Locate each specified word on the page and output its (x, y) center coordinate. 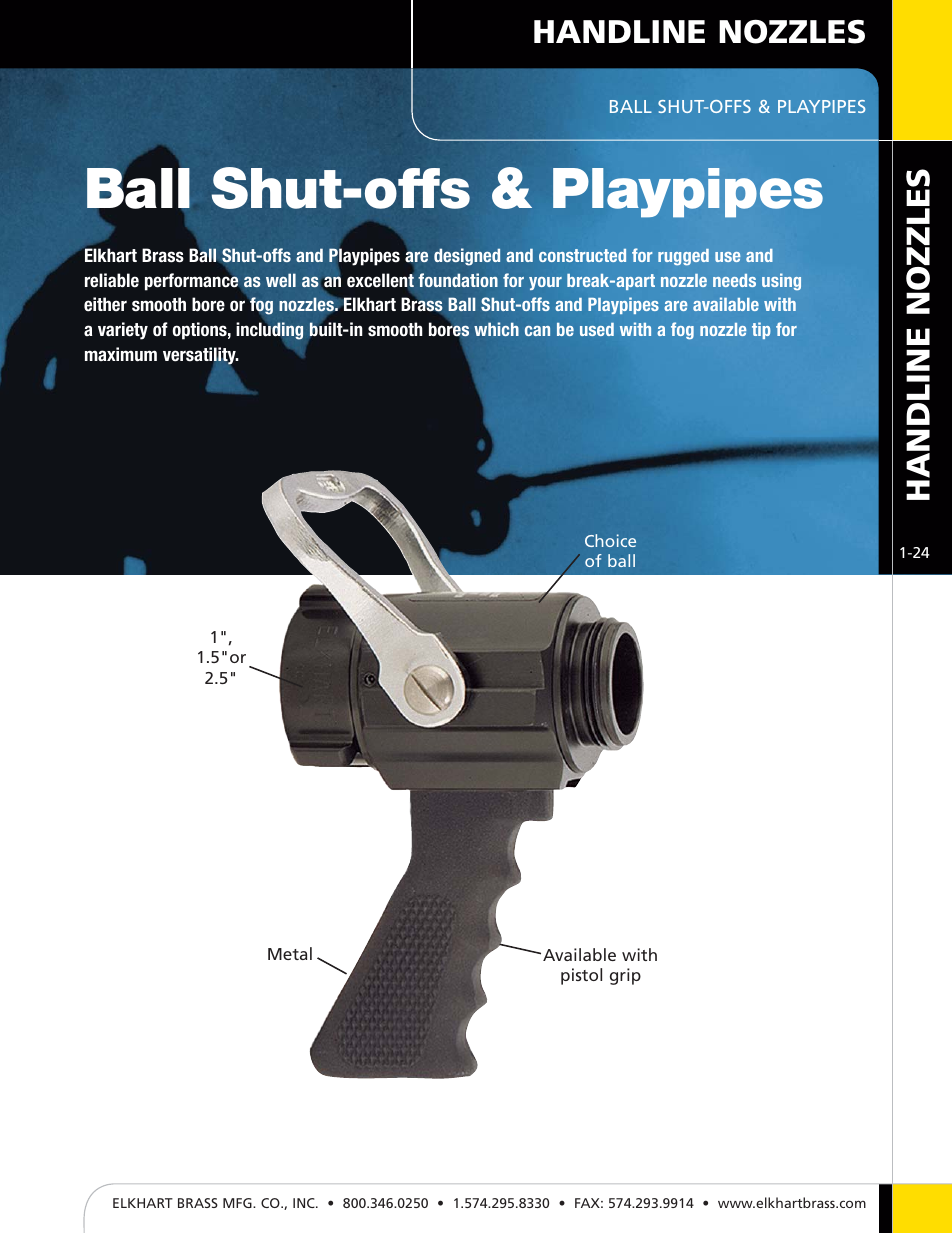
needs (734, 280)
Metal (290, 953)
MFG (238, 1203)
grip (625, 976)
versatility (200, 357)
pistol (581, 976)
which (496, 329)
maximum (121, 354)
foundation (458, 280)
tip (761, 330)
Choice (610, 540)
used (597, 329)
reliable (112, 280)
